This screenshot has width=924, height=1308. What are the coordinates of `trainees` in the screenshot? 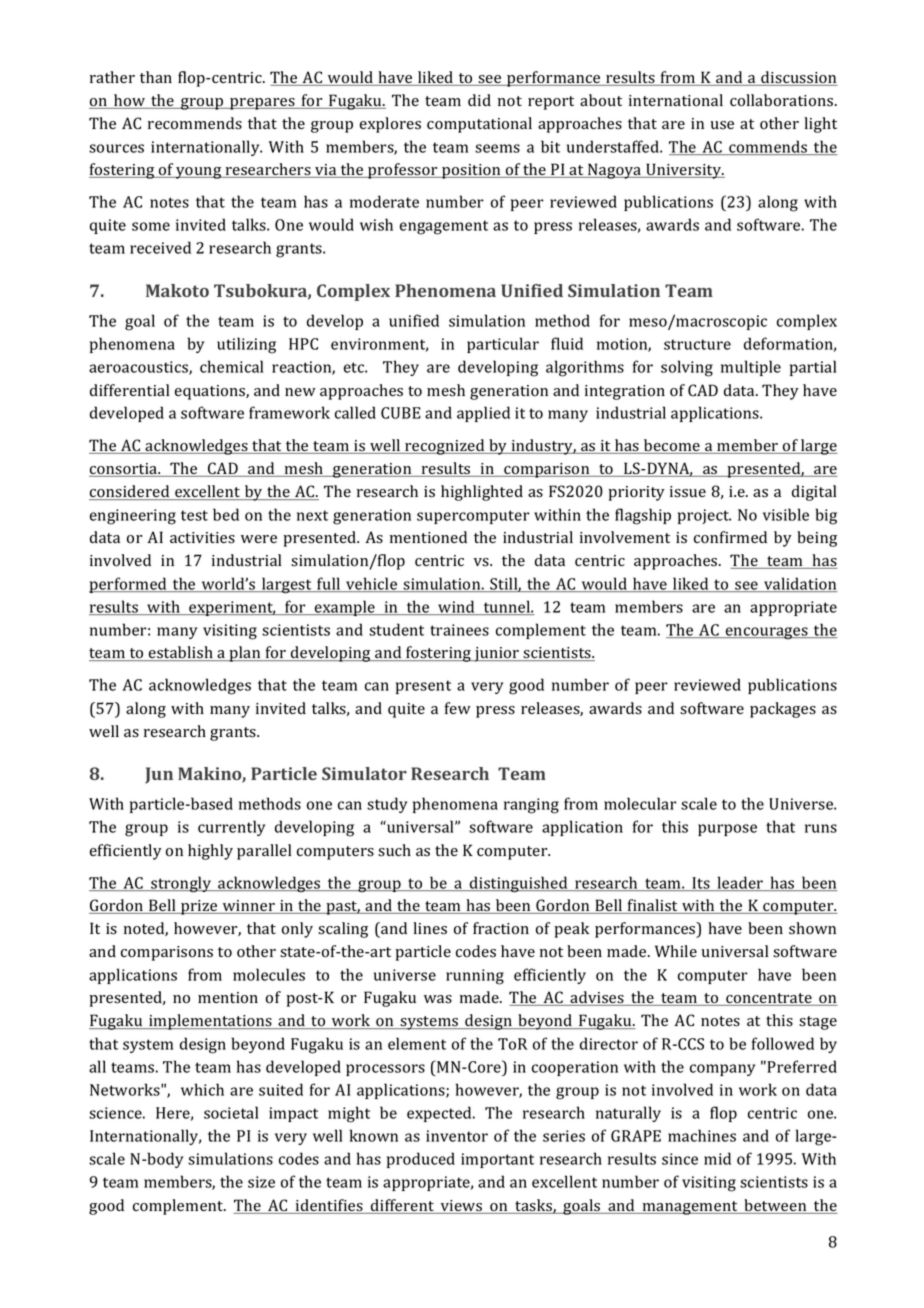 It's located at (459, 630).
